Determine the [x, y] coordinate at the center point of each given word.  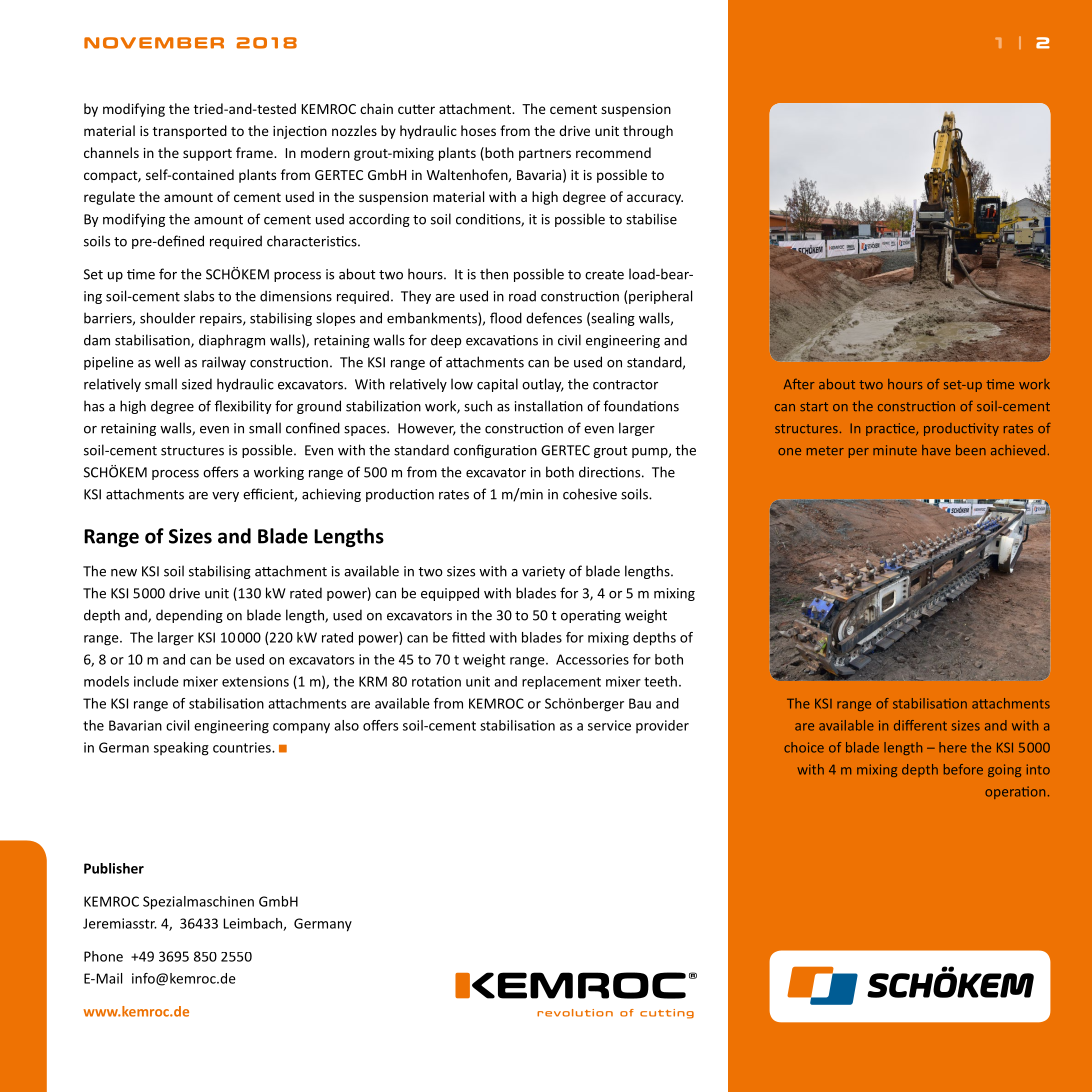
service [609, 725]
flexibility [243, 407]
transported [190, 132]
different [920, 725]
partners [545, 155]
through [648, 132]
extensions [255, 681]
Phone [103, 956]
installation [549, 406]
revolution [575, 1013]
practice [891, 429]
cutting [667, 1014]
